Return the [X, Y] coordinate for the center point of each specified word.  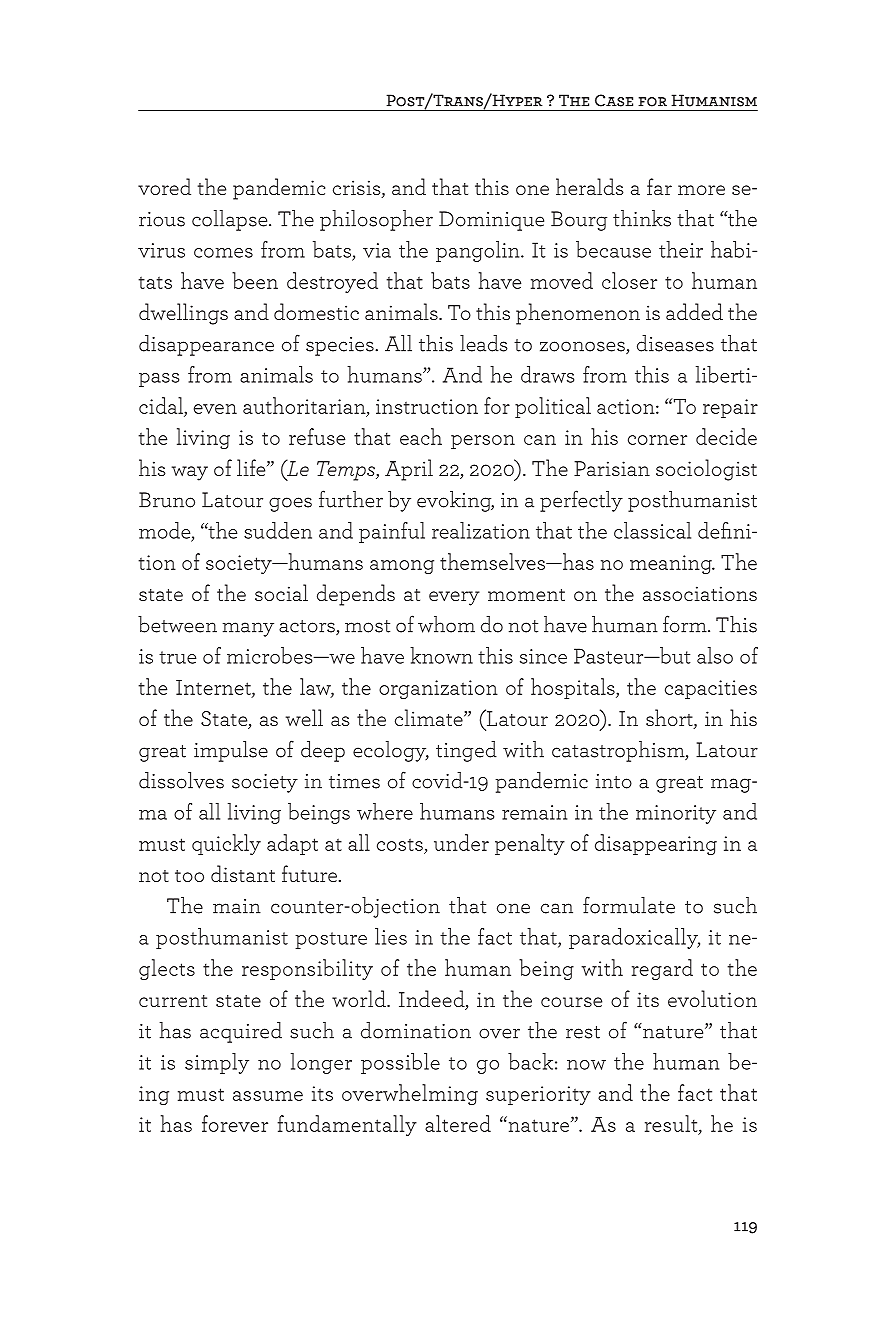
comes [223, 253]
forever [235, 1123]
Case [614, 100]
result [672, 1124]
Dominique [491, 221]
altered [458, 1123]
